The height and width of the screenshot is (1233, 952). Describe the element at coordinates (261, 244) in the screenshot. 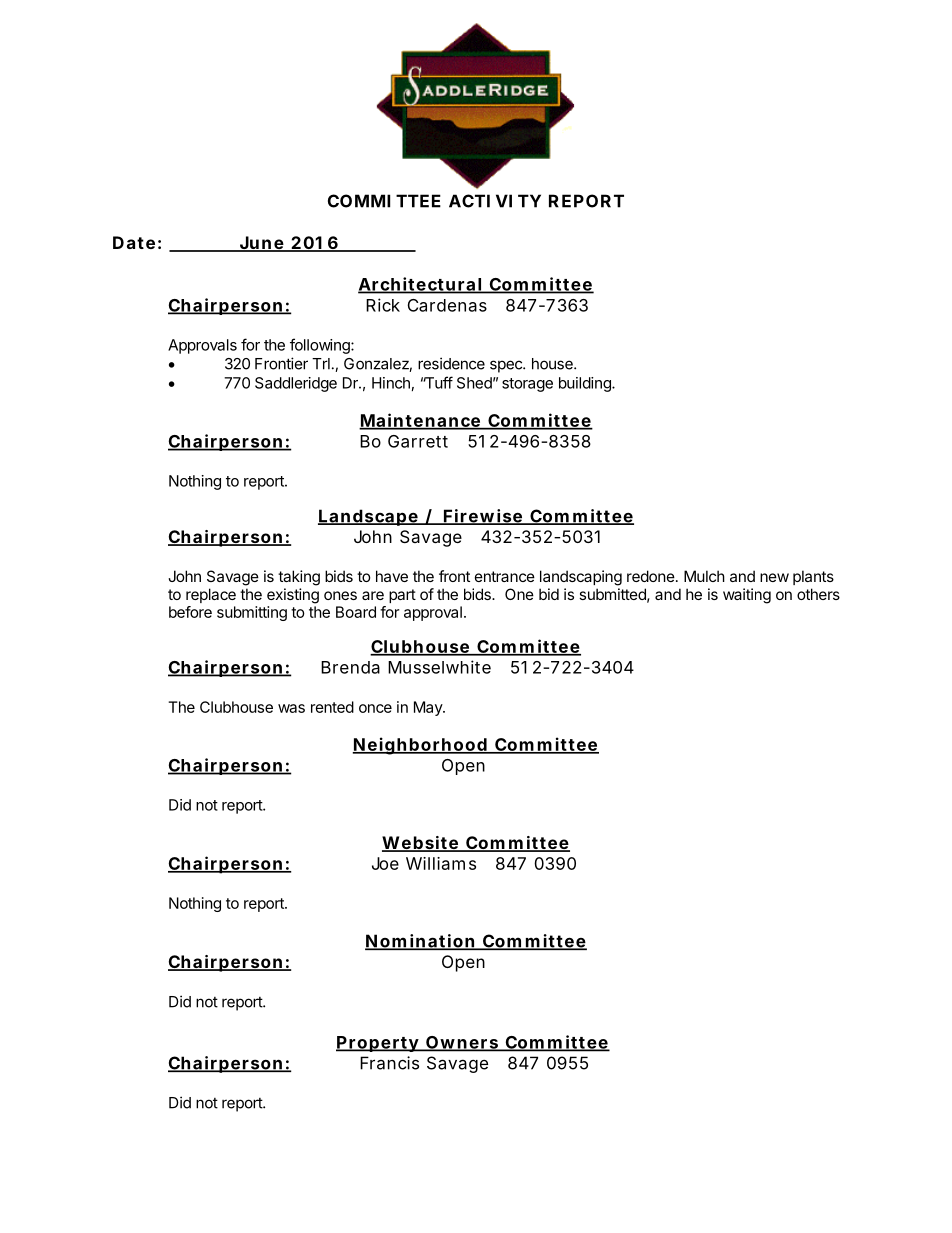

I see `June` at that location.
